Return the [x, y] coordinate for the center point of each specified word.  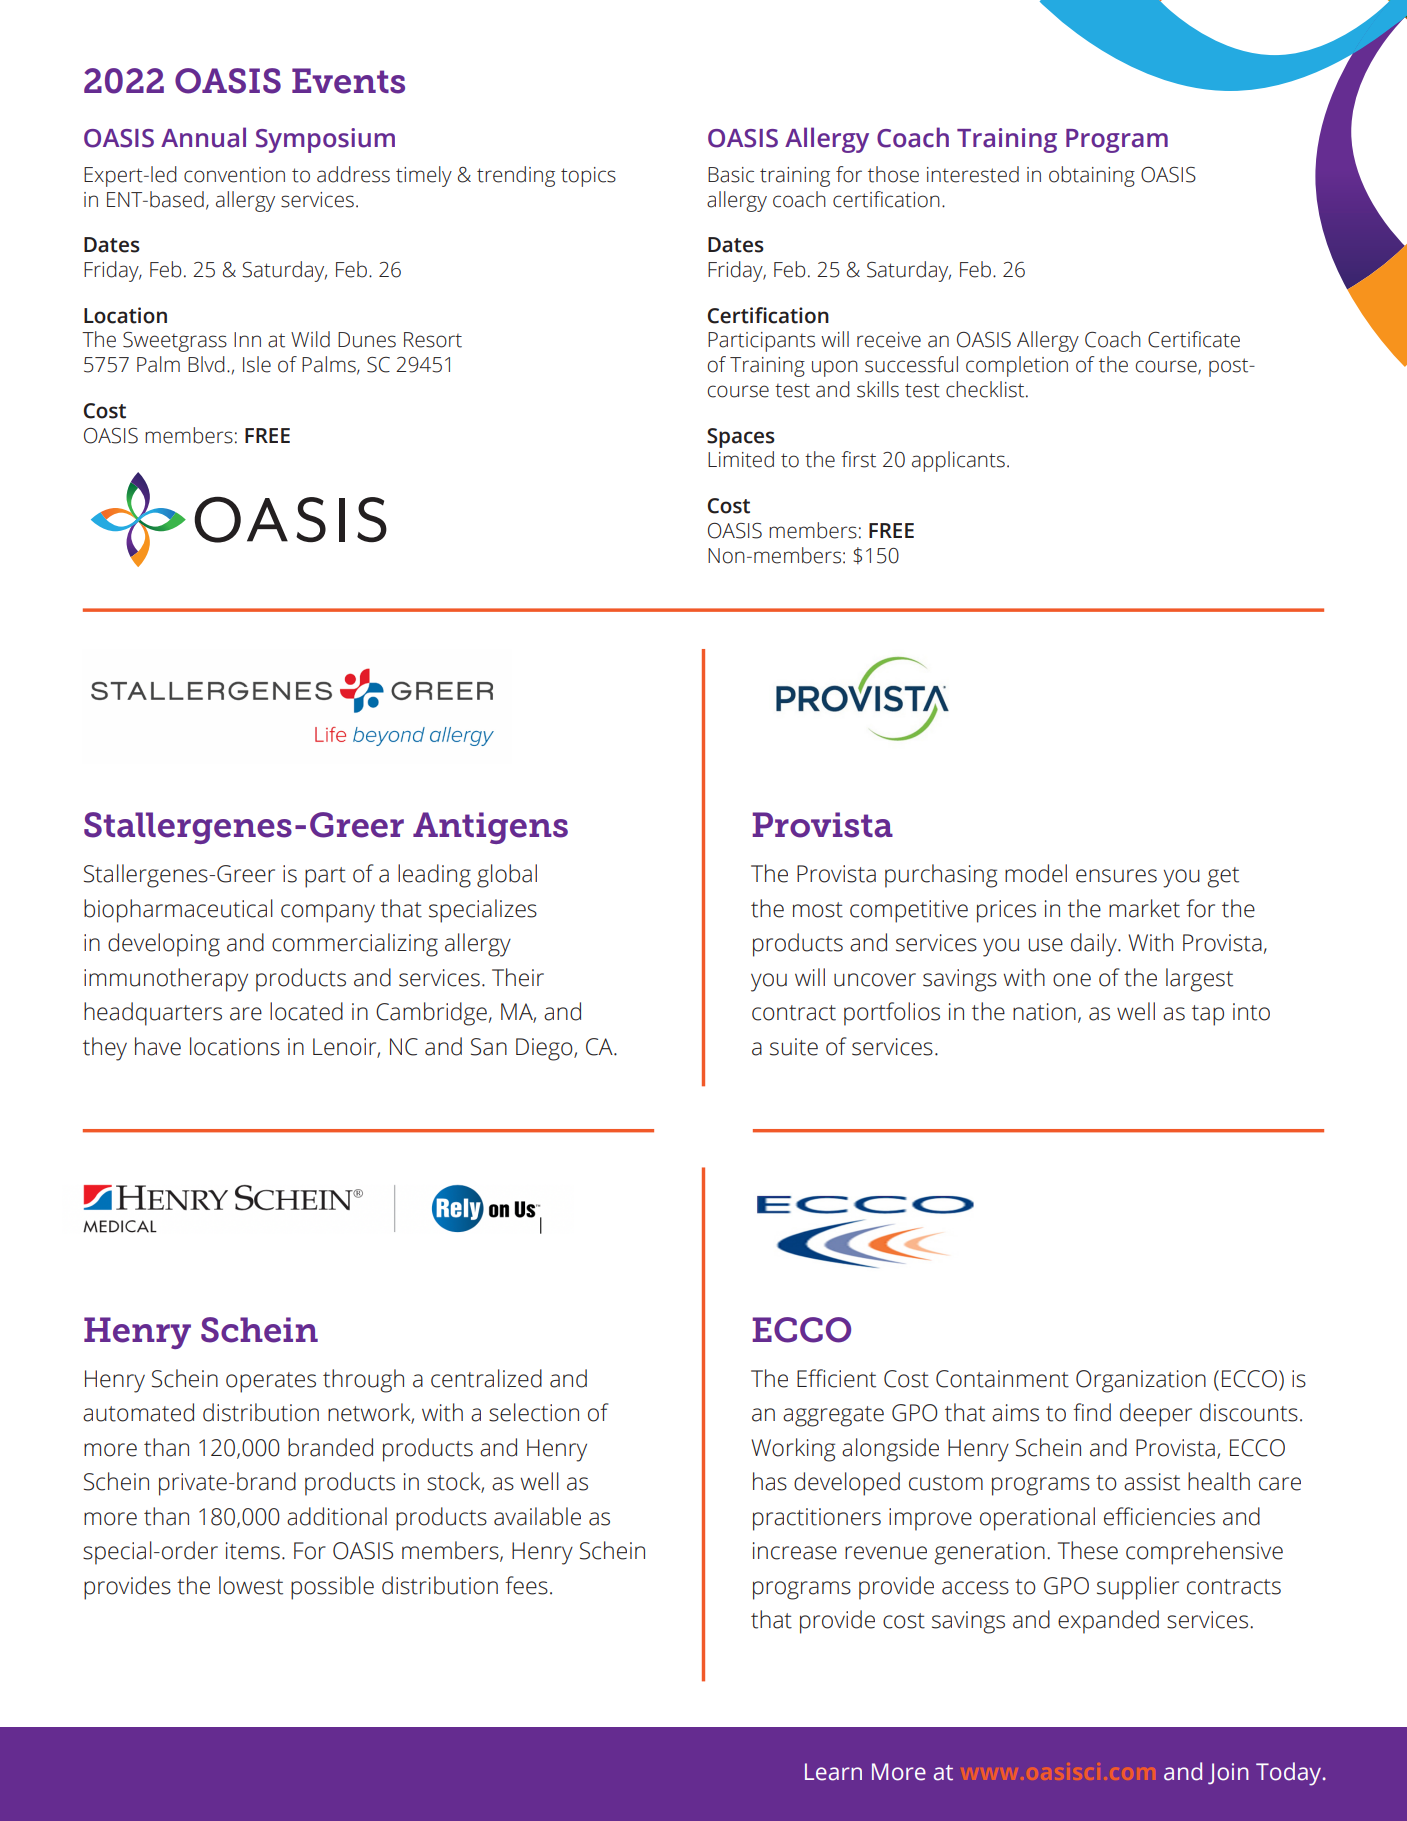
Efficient [836, 1378]
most [818, 910]
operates [271, 1382]
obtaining [1092, 176]
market [1144, 908]
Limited [741, 459]
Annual [203, 137]
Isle [257, 364]
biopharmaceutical [178, 911]
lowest [251, 1585]
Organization [1141, 1381]
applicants [958, 461]
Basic [731, 175]
